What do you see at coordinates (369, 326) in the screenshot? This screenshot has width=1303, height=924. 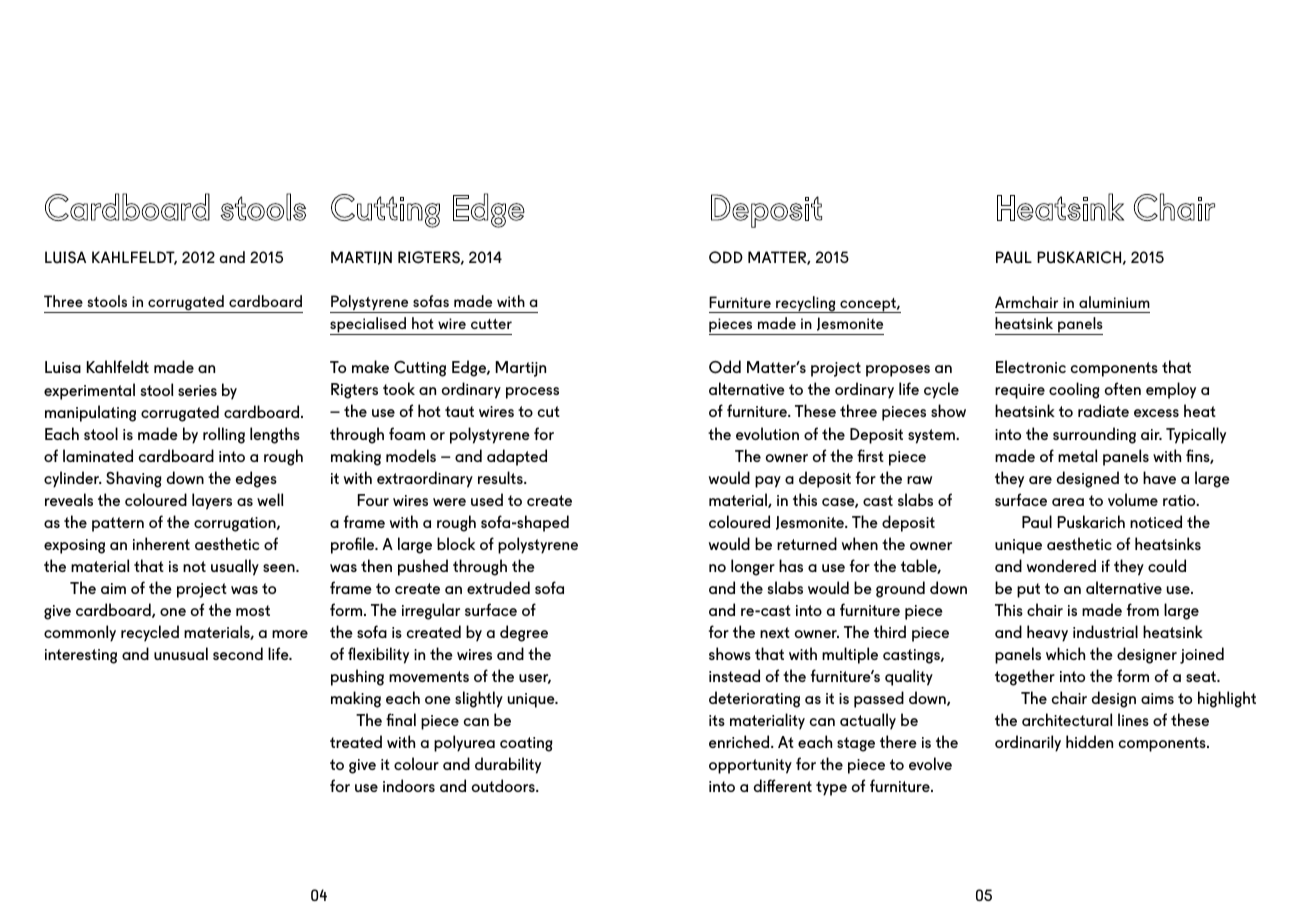 I see `specialised` at bounding box center [369, 326].
